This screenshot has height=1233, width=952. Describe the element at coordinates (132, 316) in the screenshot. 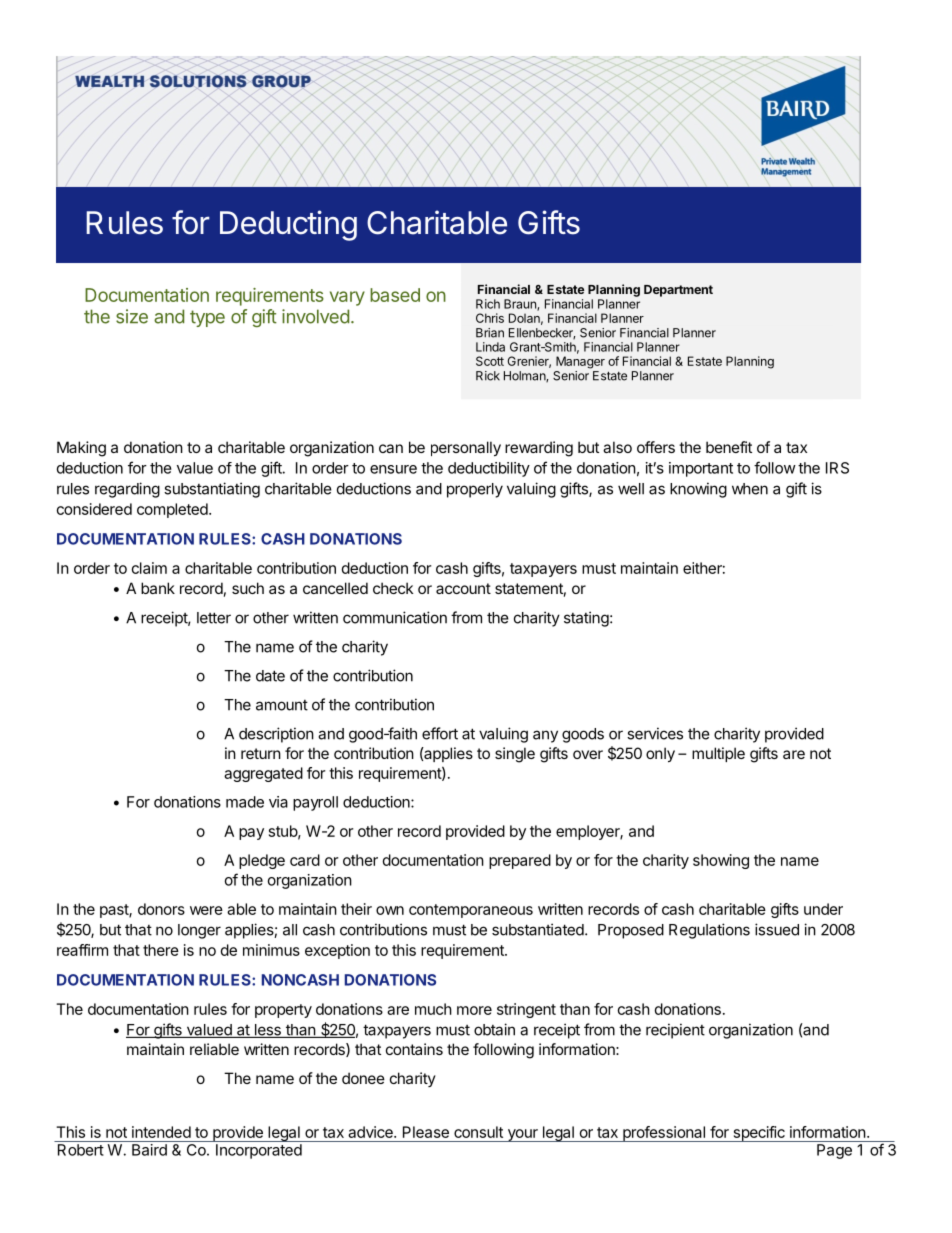

I see `size` at that location.
